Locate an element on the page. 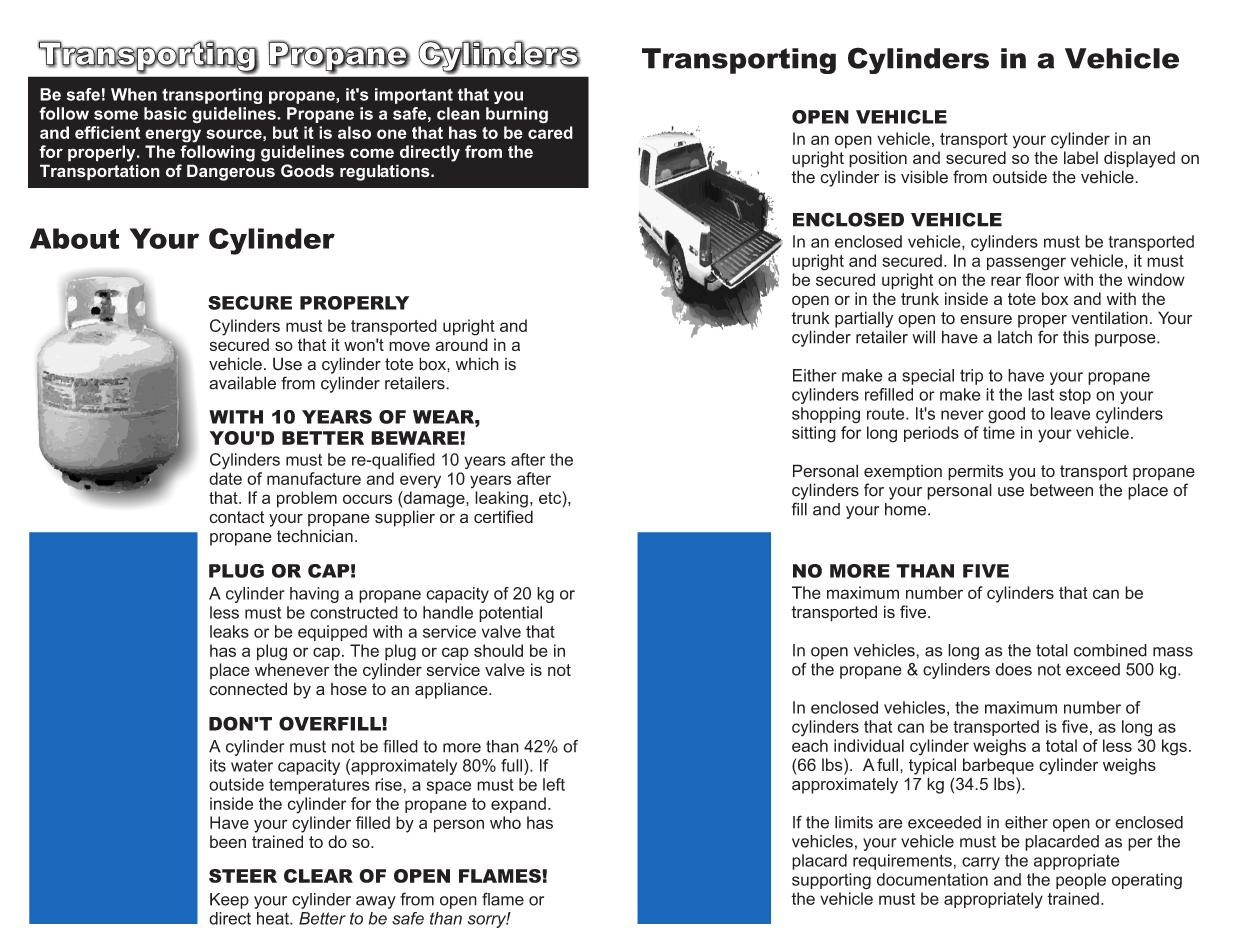 This document has width=1233, height=952. Keep is located at coordinates (229, 901).
